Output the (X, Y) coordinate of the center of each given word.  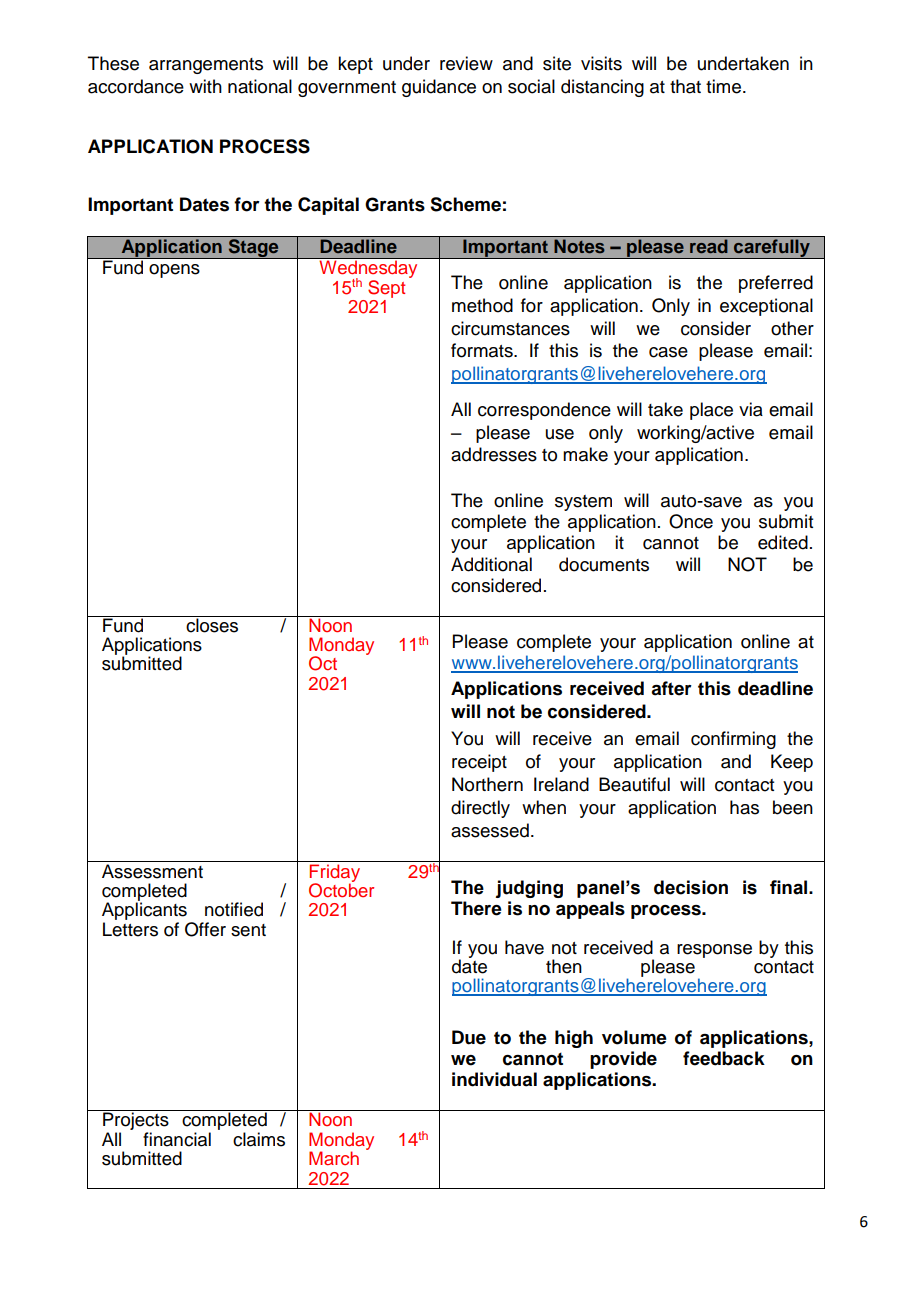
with (205, 86)
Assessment (152, 871)
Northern (487, 784)
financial (177, 1139)
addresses (494, 454)
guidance (439, 88)
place (711, 411)
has (744, 807)
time (723, 86)
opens (174, 271)
